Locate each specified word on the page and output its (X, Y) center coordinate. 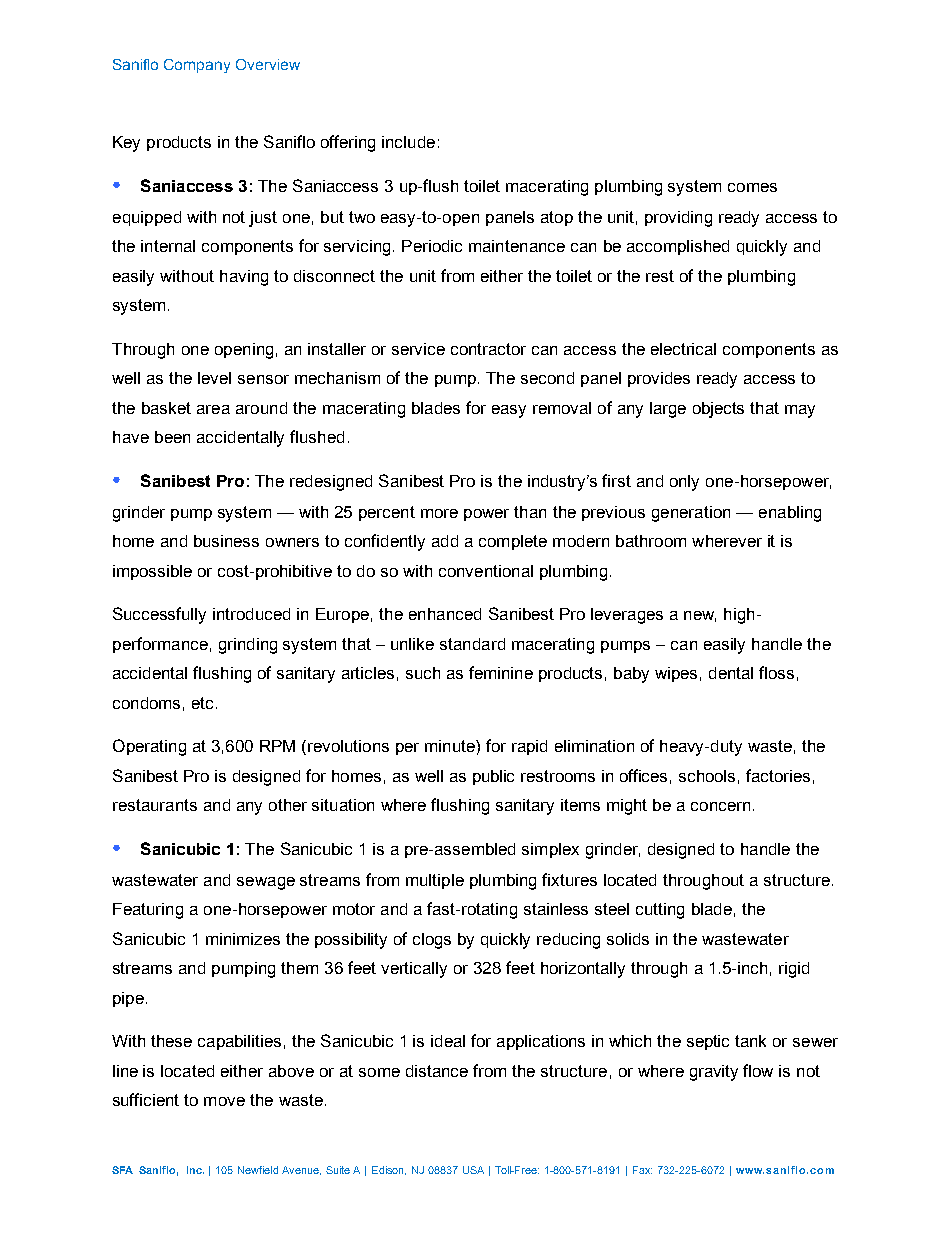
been (172, 437)
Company (197, 66)
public (493, 777)
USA (473, 1170)
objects (718, 410)
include (408, 142)
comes (752, 187)
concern (720, 806)
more (439, 513)
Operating (149, 747)
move (224, 1101)
